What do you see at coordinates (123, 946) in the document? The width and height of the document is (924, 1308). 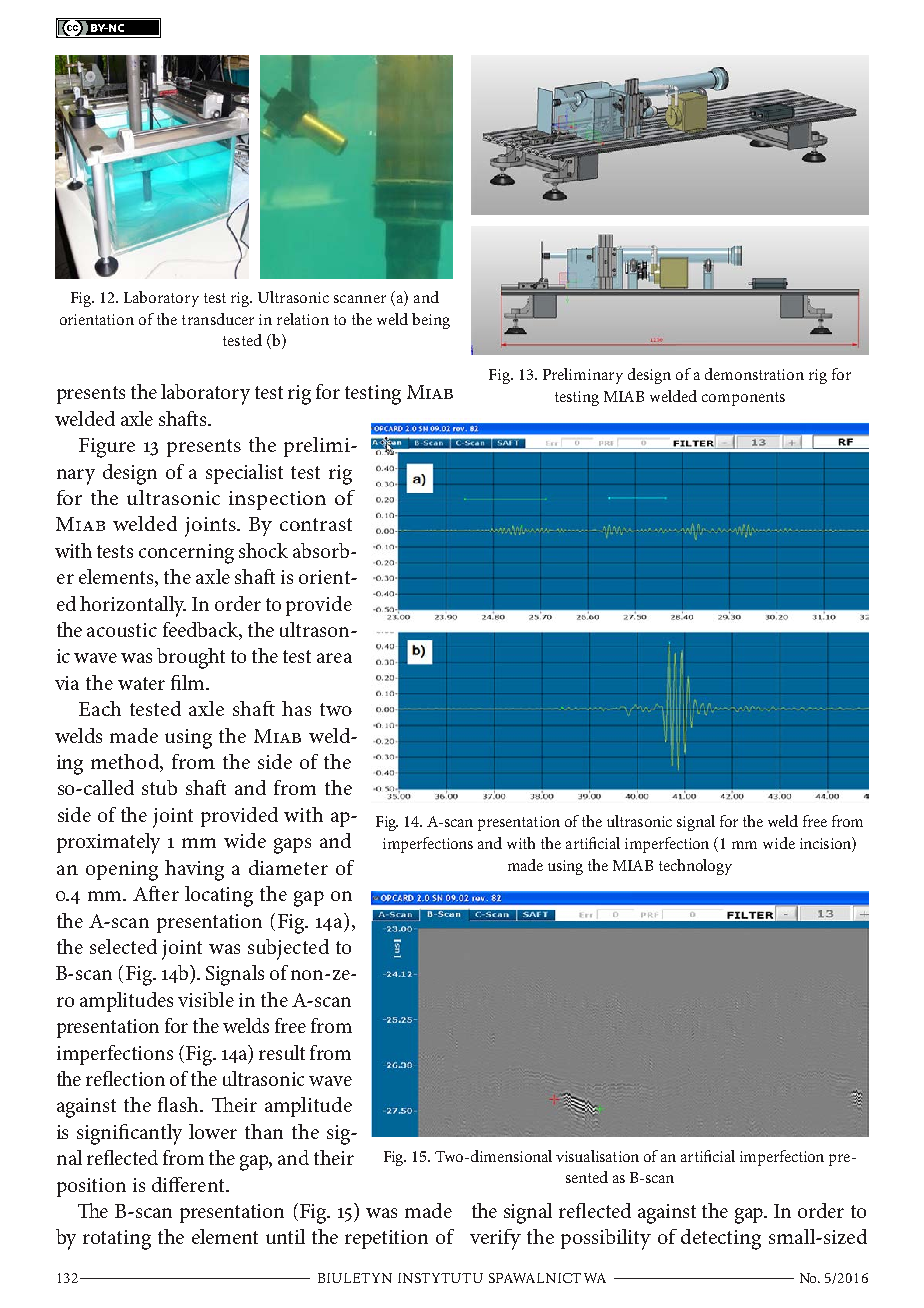 I see `selected` at bounding box center [123, 946].
